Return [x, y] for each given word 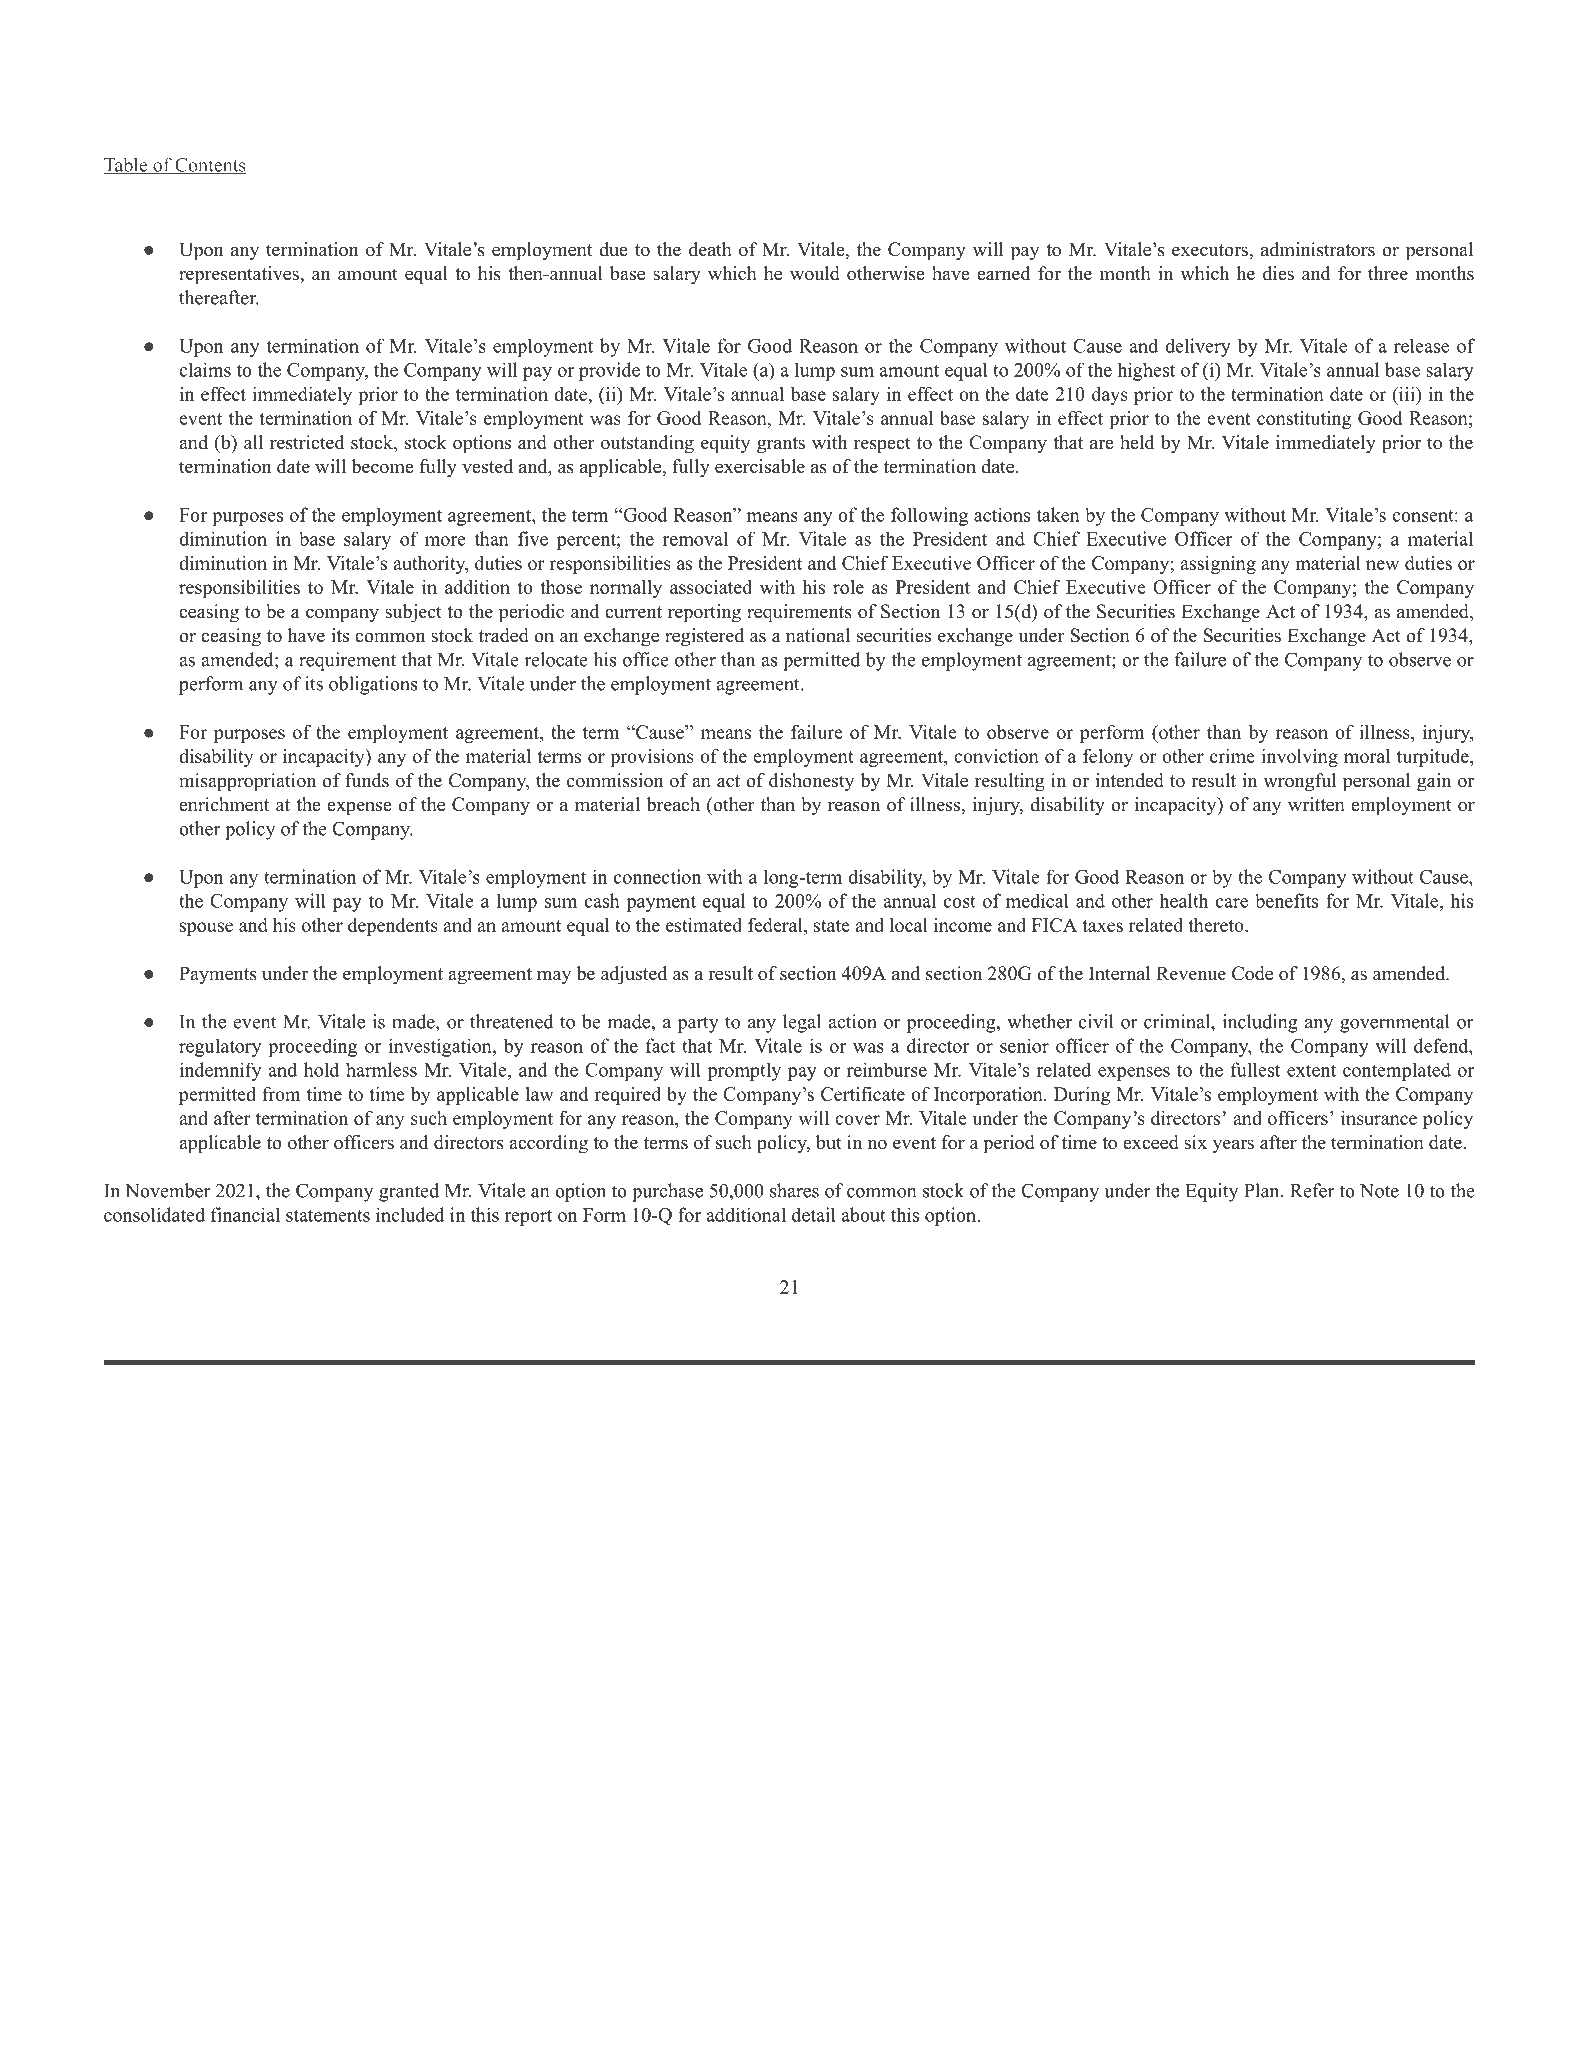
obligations [373, 685]
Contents [209, 166]
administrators [1318, 249]
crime [1232, 756]
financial [245, 1214]
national [818, 635]
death [710, 249]
